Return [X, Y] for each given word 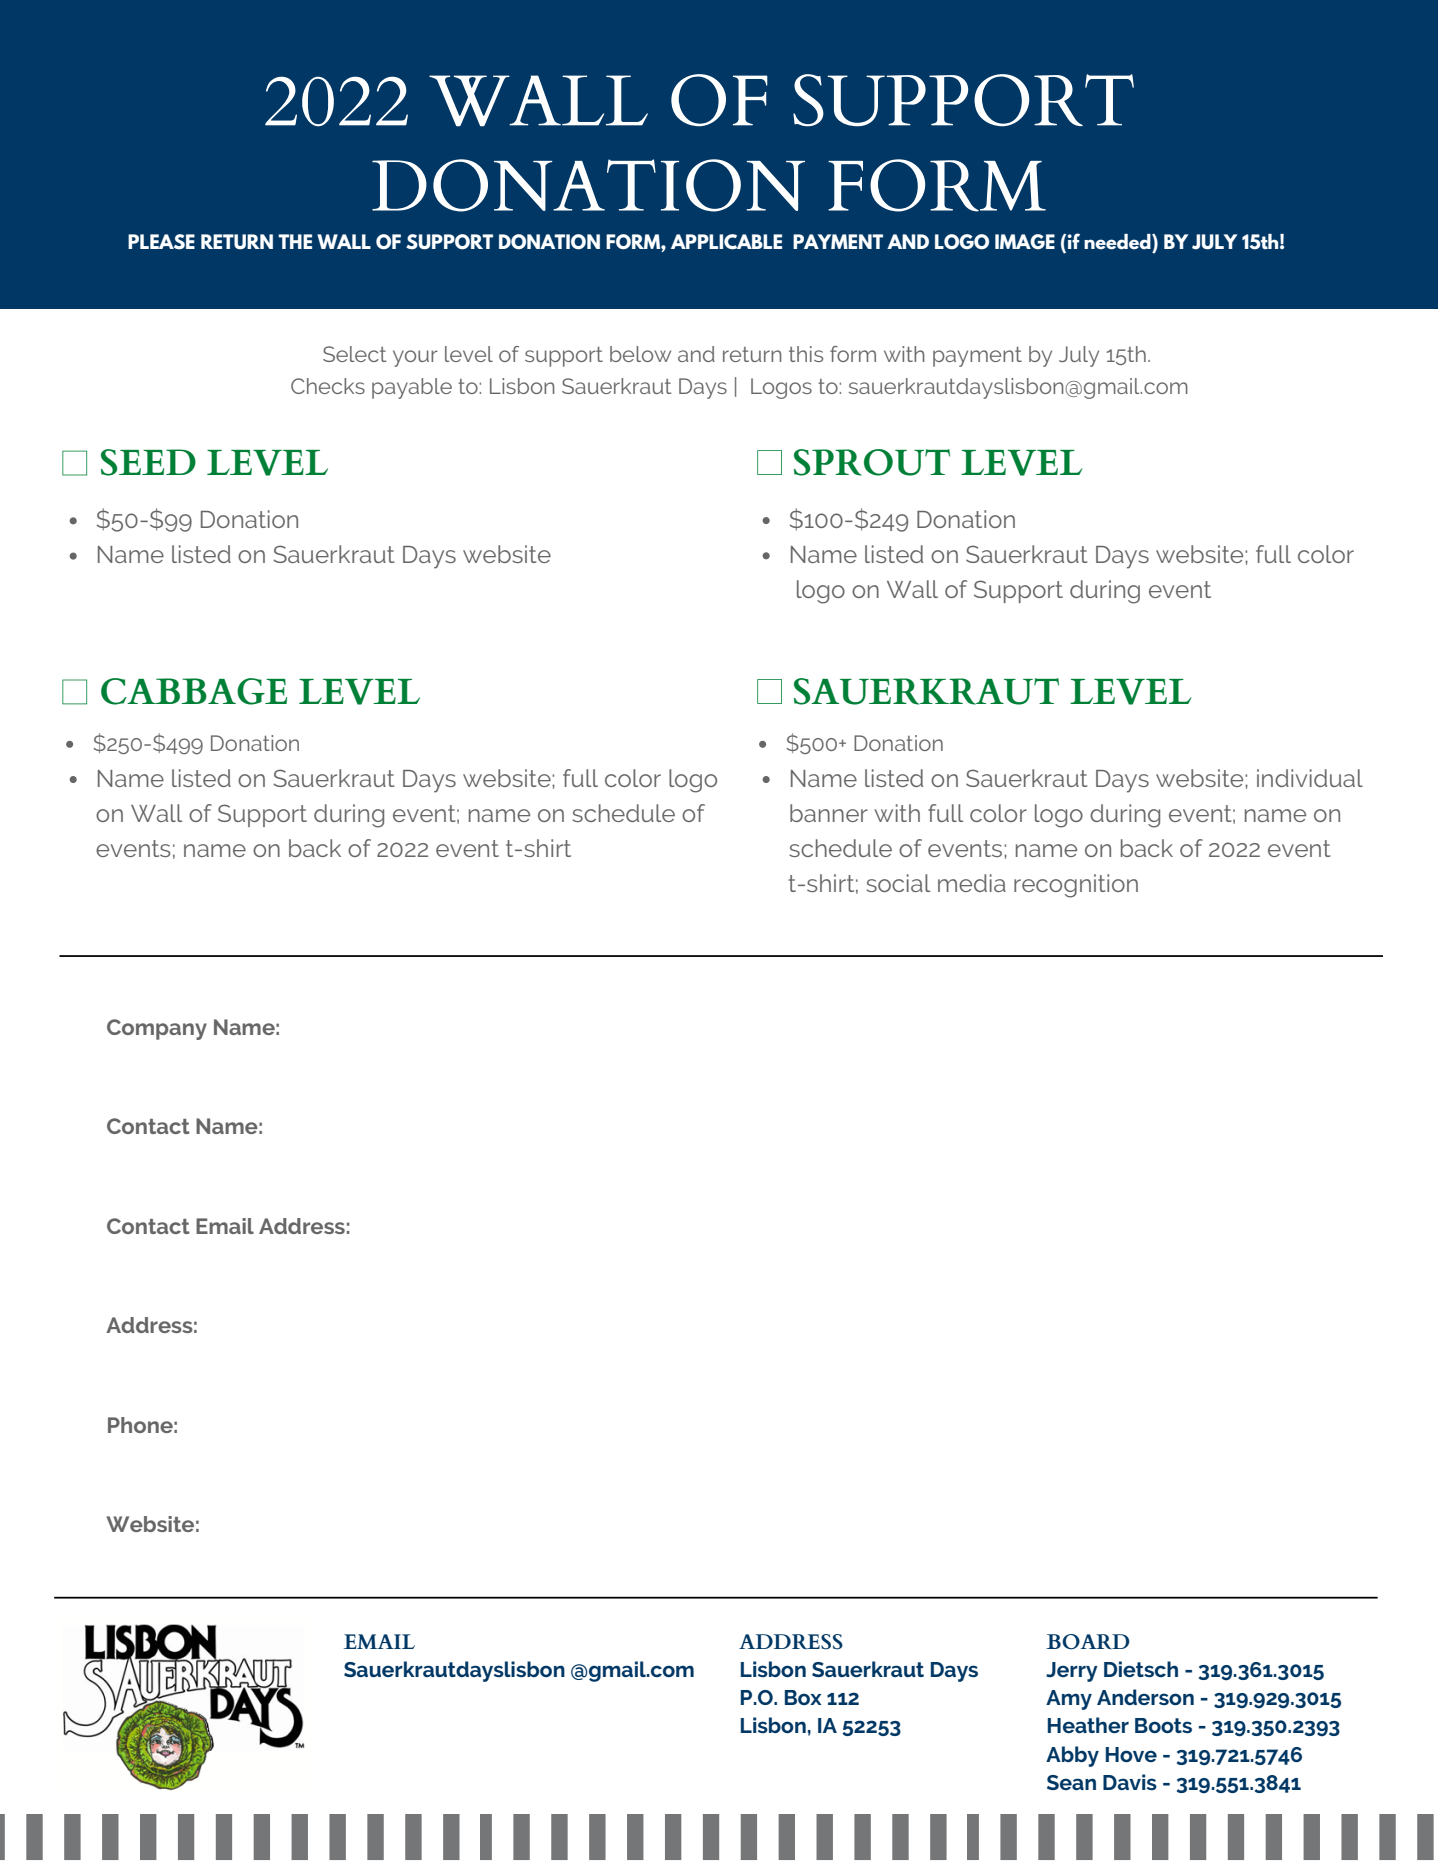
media [972, 883]
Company [157, 1029]
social [898, 883]
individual [1310, 778]
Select [354, 354]
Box [803, 1697]
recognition [1076, 886]
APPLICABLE [726, 242]
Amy [1069, 1700]
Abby [1072, 1756]
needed [1118, 242]
